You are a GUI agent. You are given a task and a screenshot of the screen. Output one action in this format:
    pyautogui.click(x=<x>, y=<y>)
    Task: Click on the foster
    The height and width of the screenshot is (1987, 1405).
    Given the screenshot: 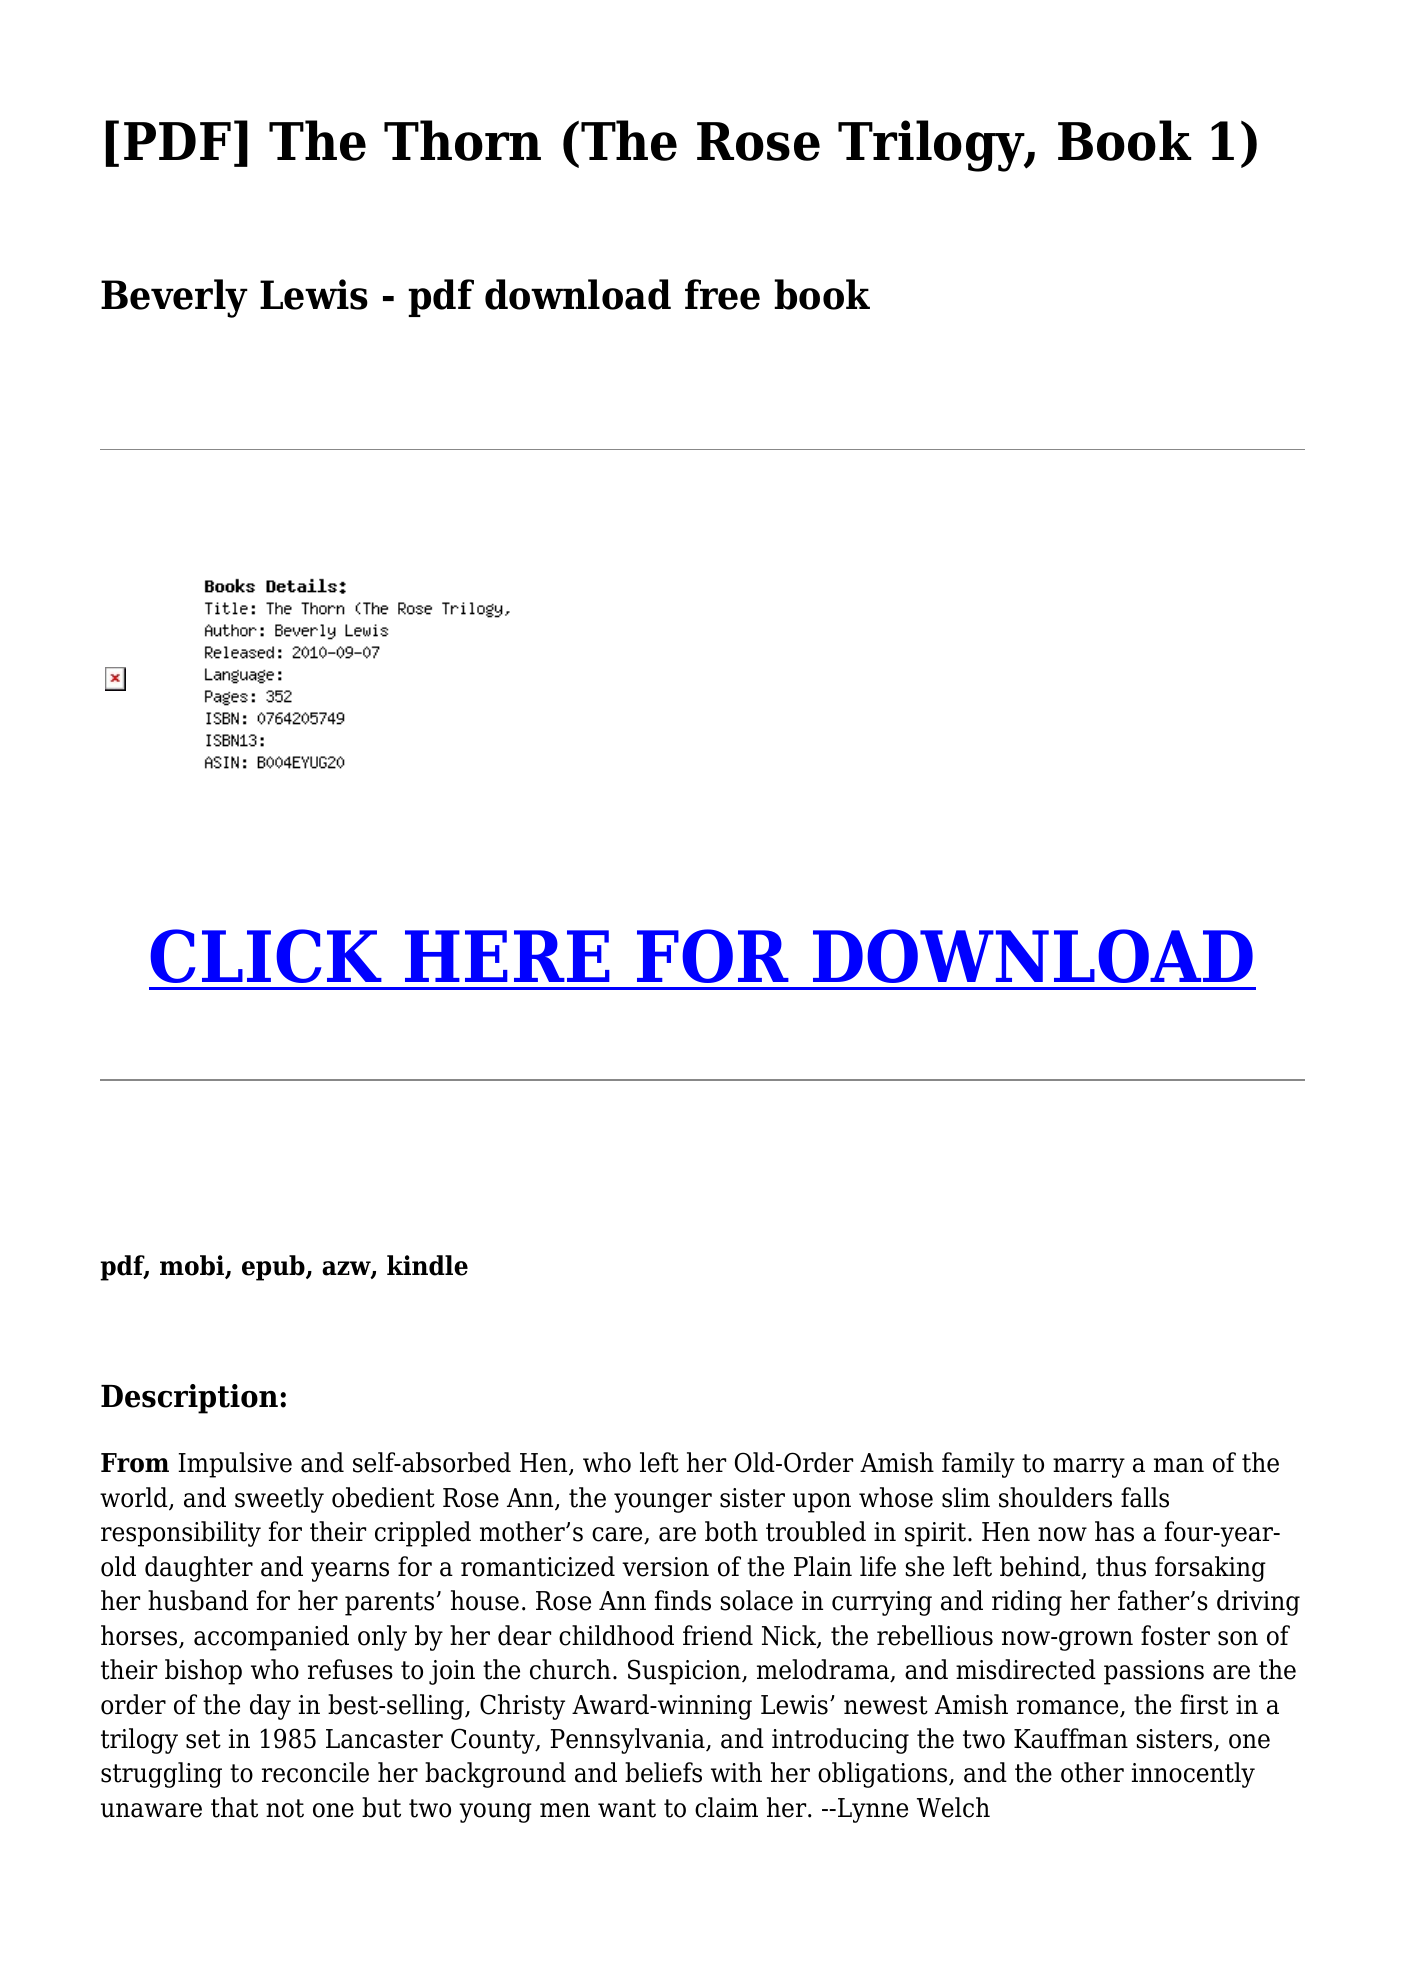 What is the action you would take?
    pyautogui.click(x=1175, y=1635)
